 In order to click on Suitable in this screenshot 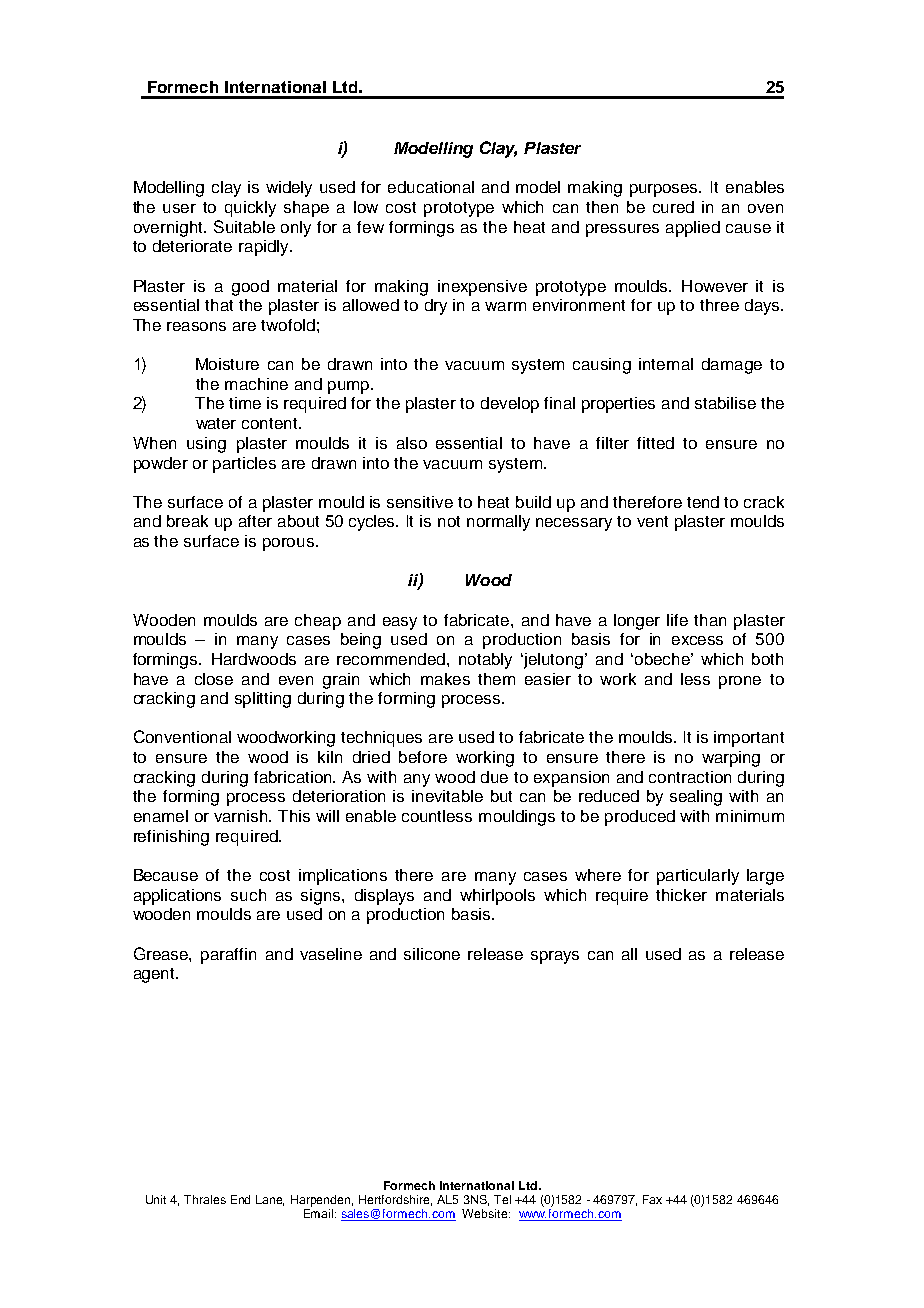, I will do `click(244, 226)`.
